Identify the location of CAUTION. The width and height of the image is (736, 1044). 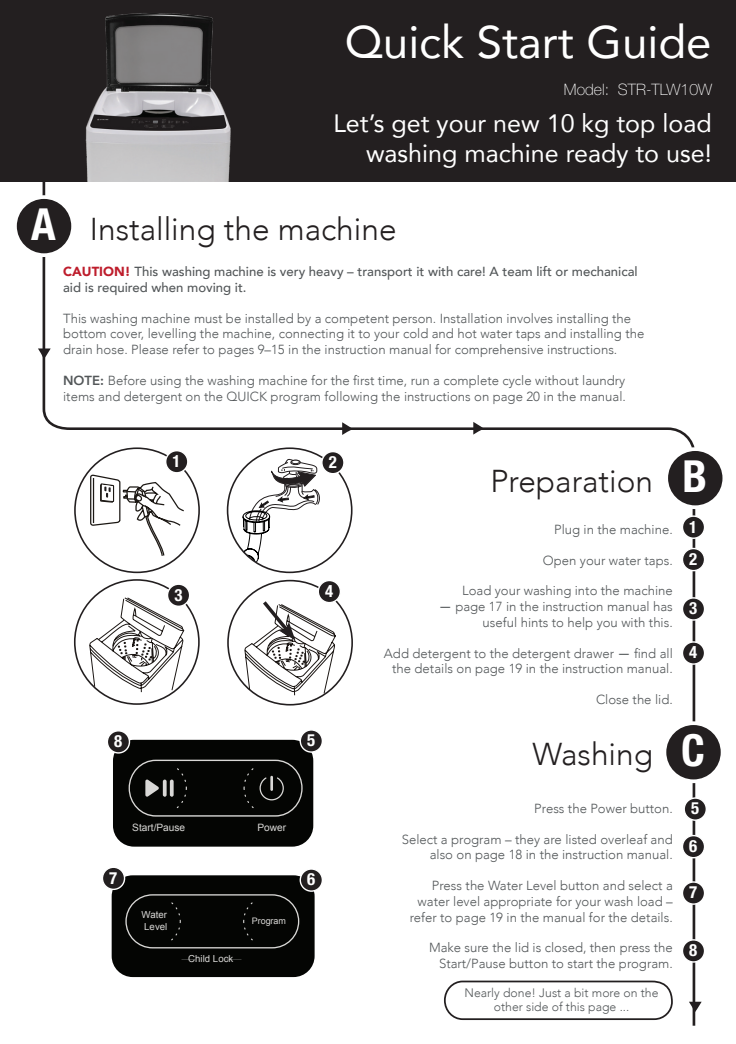
(93, 271).
